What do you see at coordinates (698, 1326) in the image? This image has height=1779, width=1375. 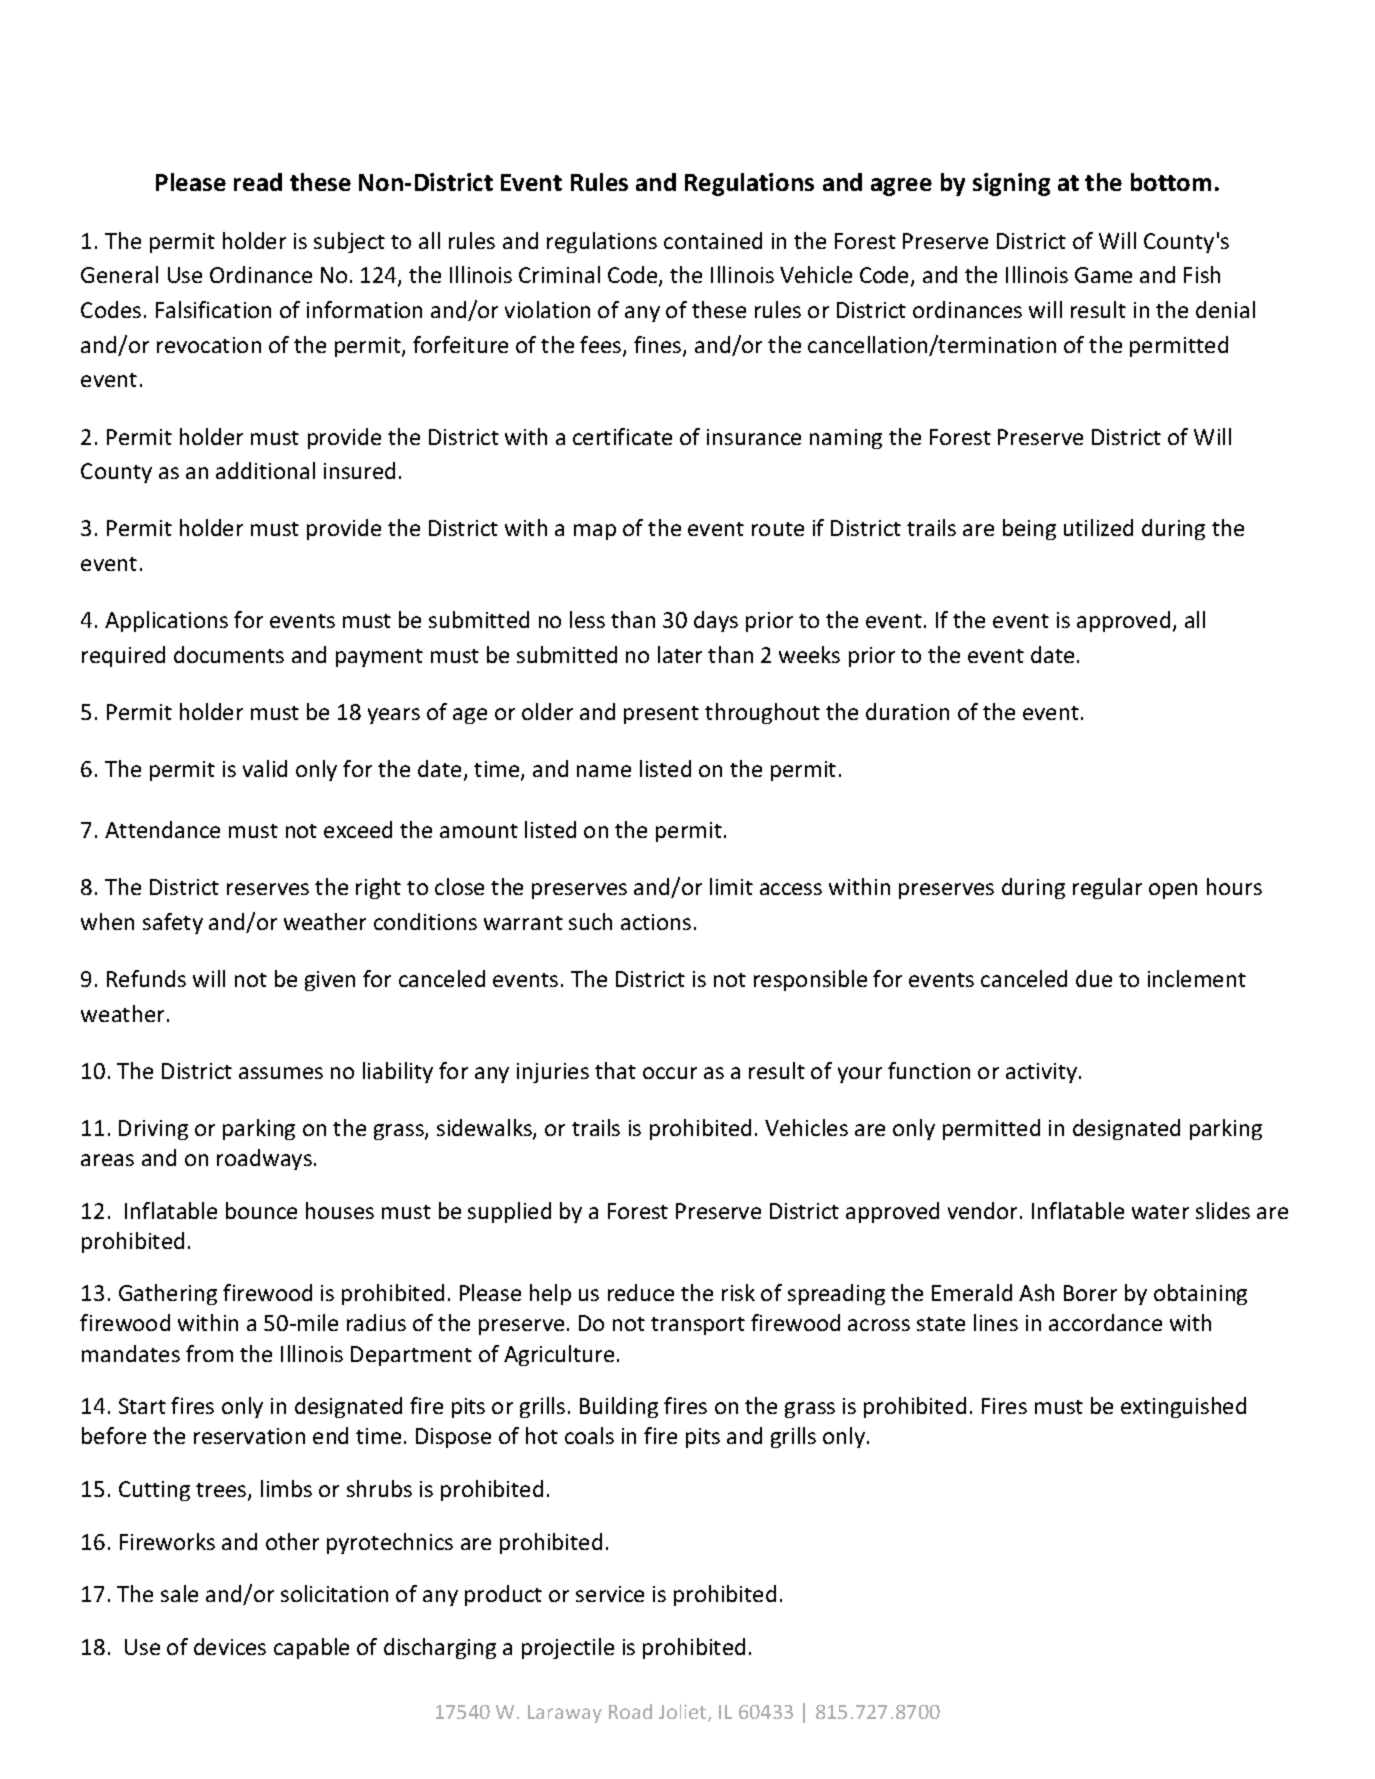 I see `transport` at bounding box center [698, 1326].
